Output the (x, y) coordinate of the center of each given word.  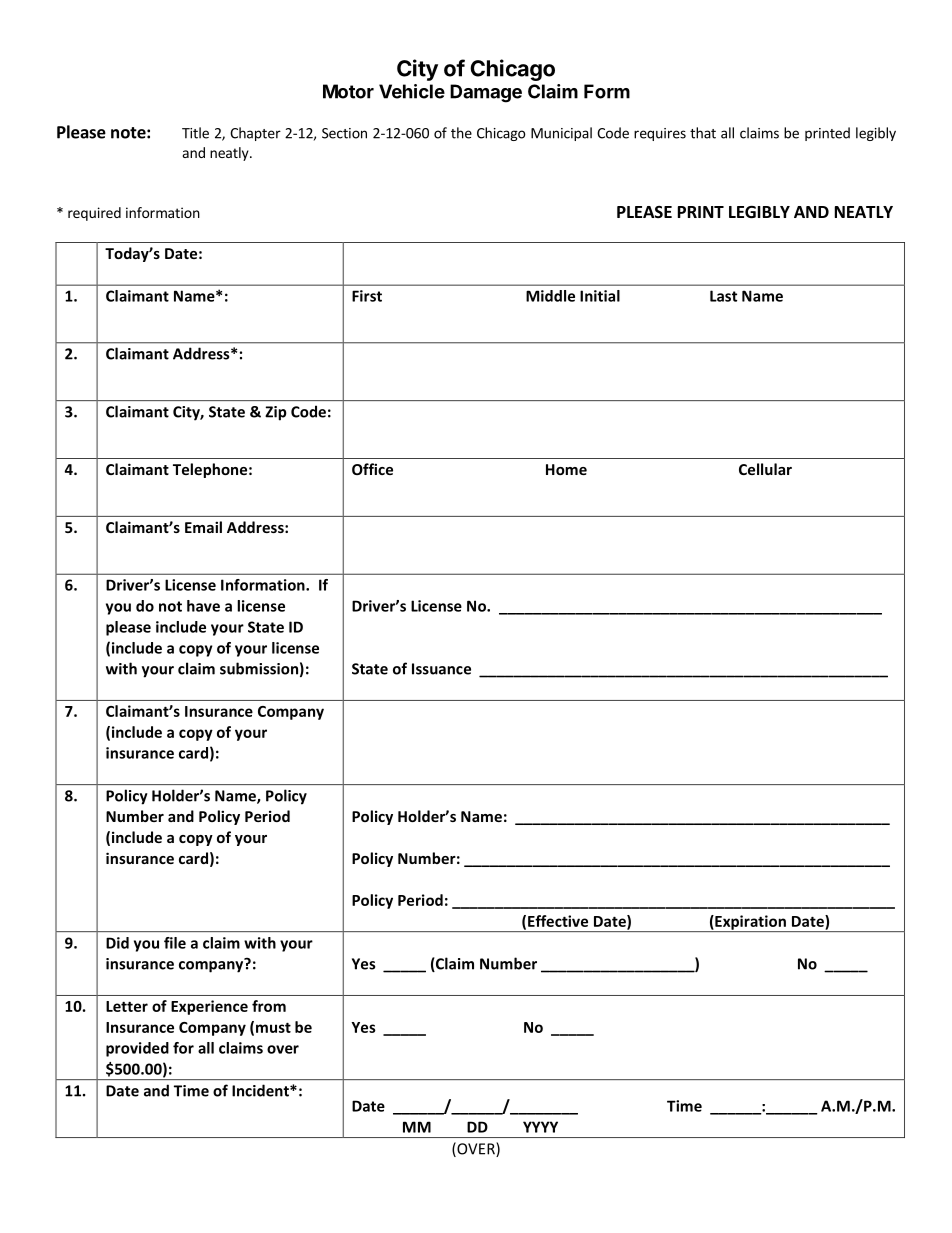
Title (195, 133)
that (703, 133)
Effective (558, 921)
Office (372, 469)
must (273, 1027)
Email (203, 527)
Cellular (765, 469)
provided (137, 1049)
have (203, 606)
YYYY (540, 1127)
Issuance (441, 669)
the (461, 133)
